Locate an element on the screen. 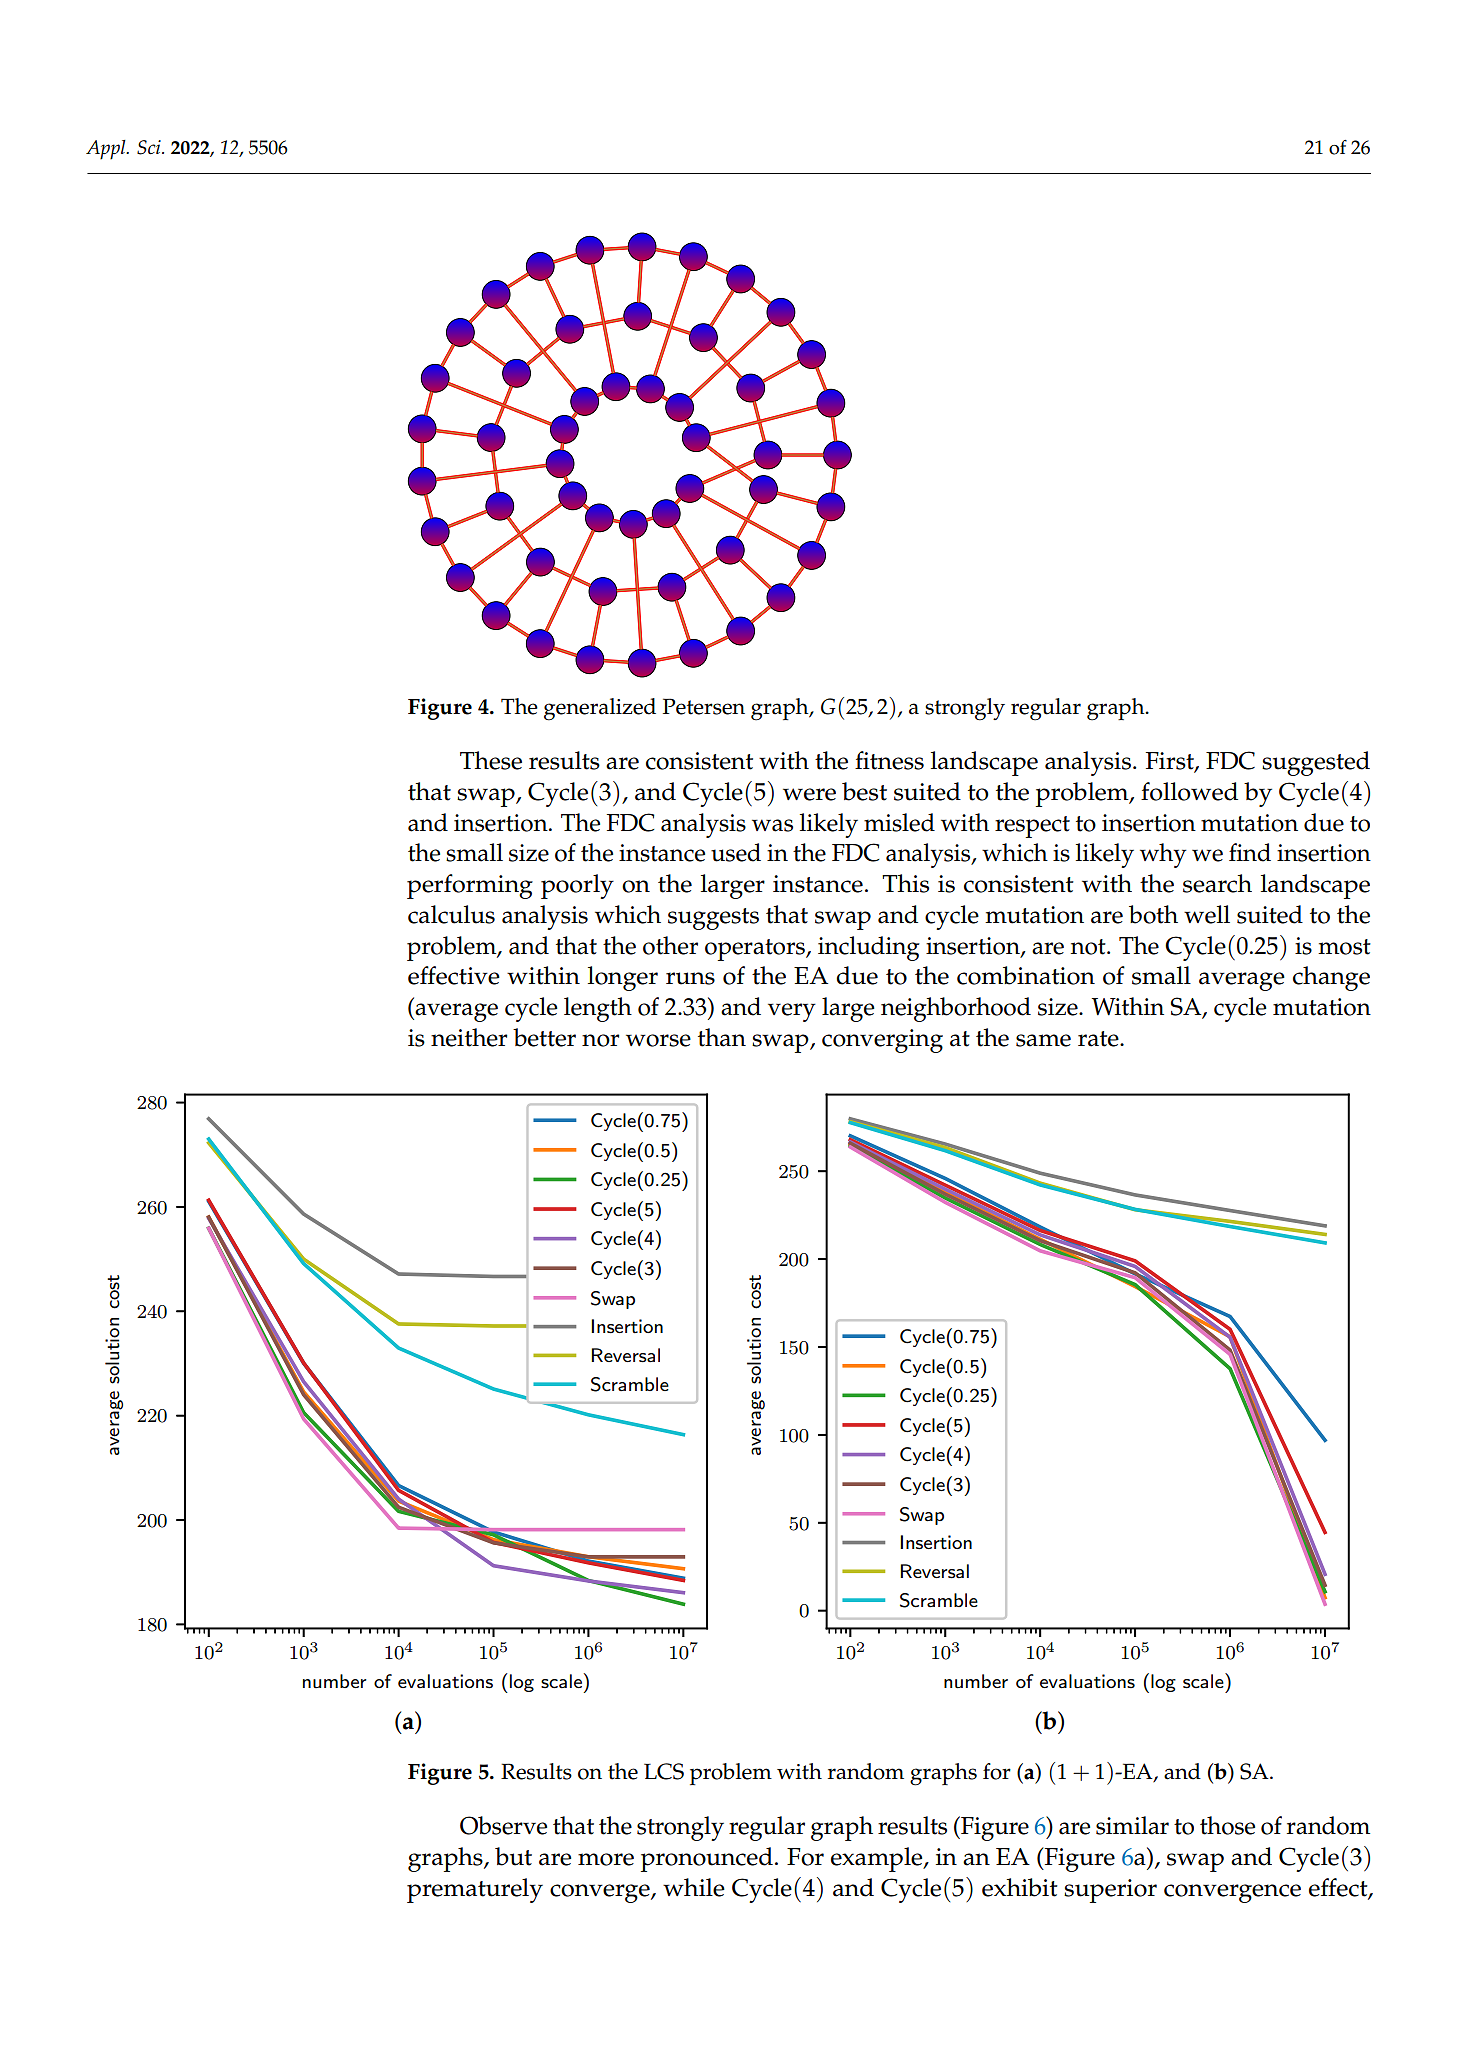 The image size is (1459, 2064). pronounced is located at coordinates (707, 1859).
